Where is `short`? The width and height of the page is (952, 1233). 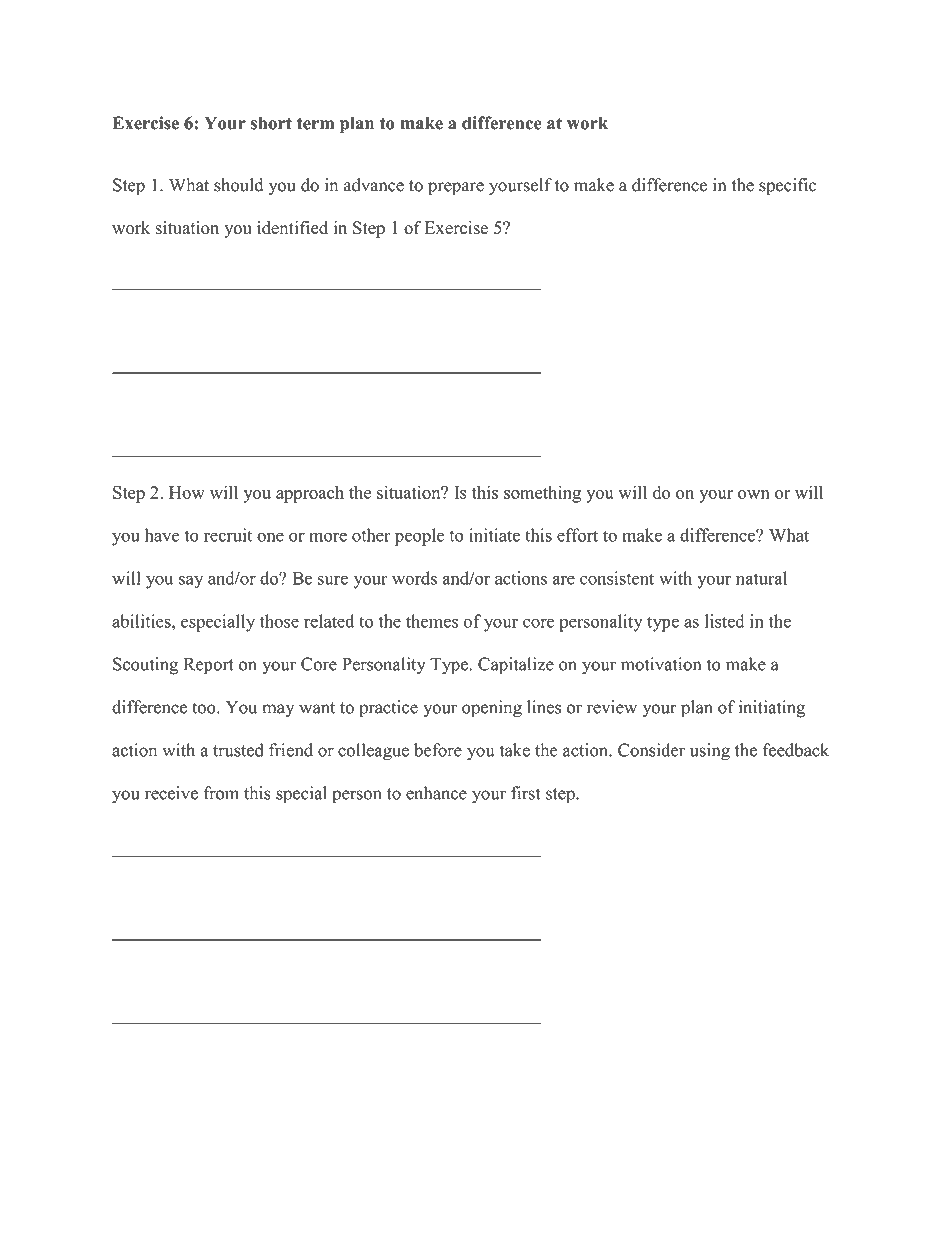
short is located at coordinates (271, 123).
